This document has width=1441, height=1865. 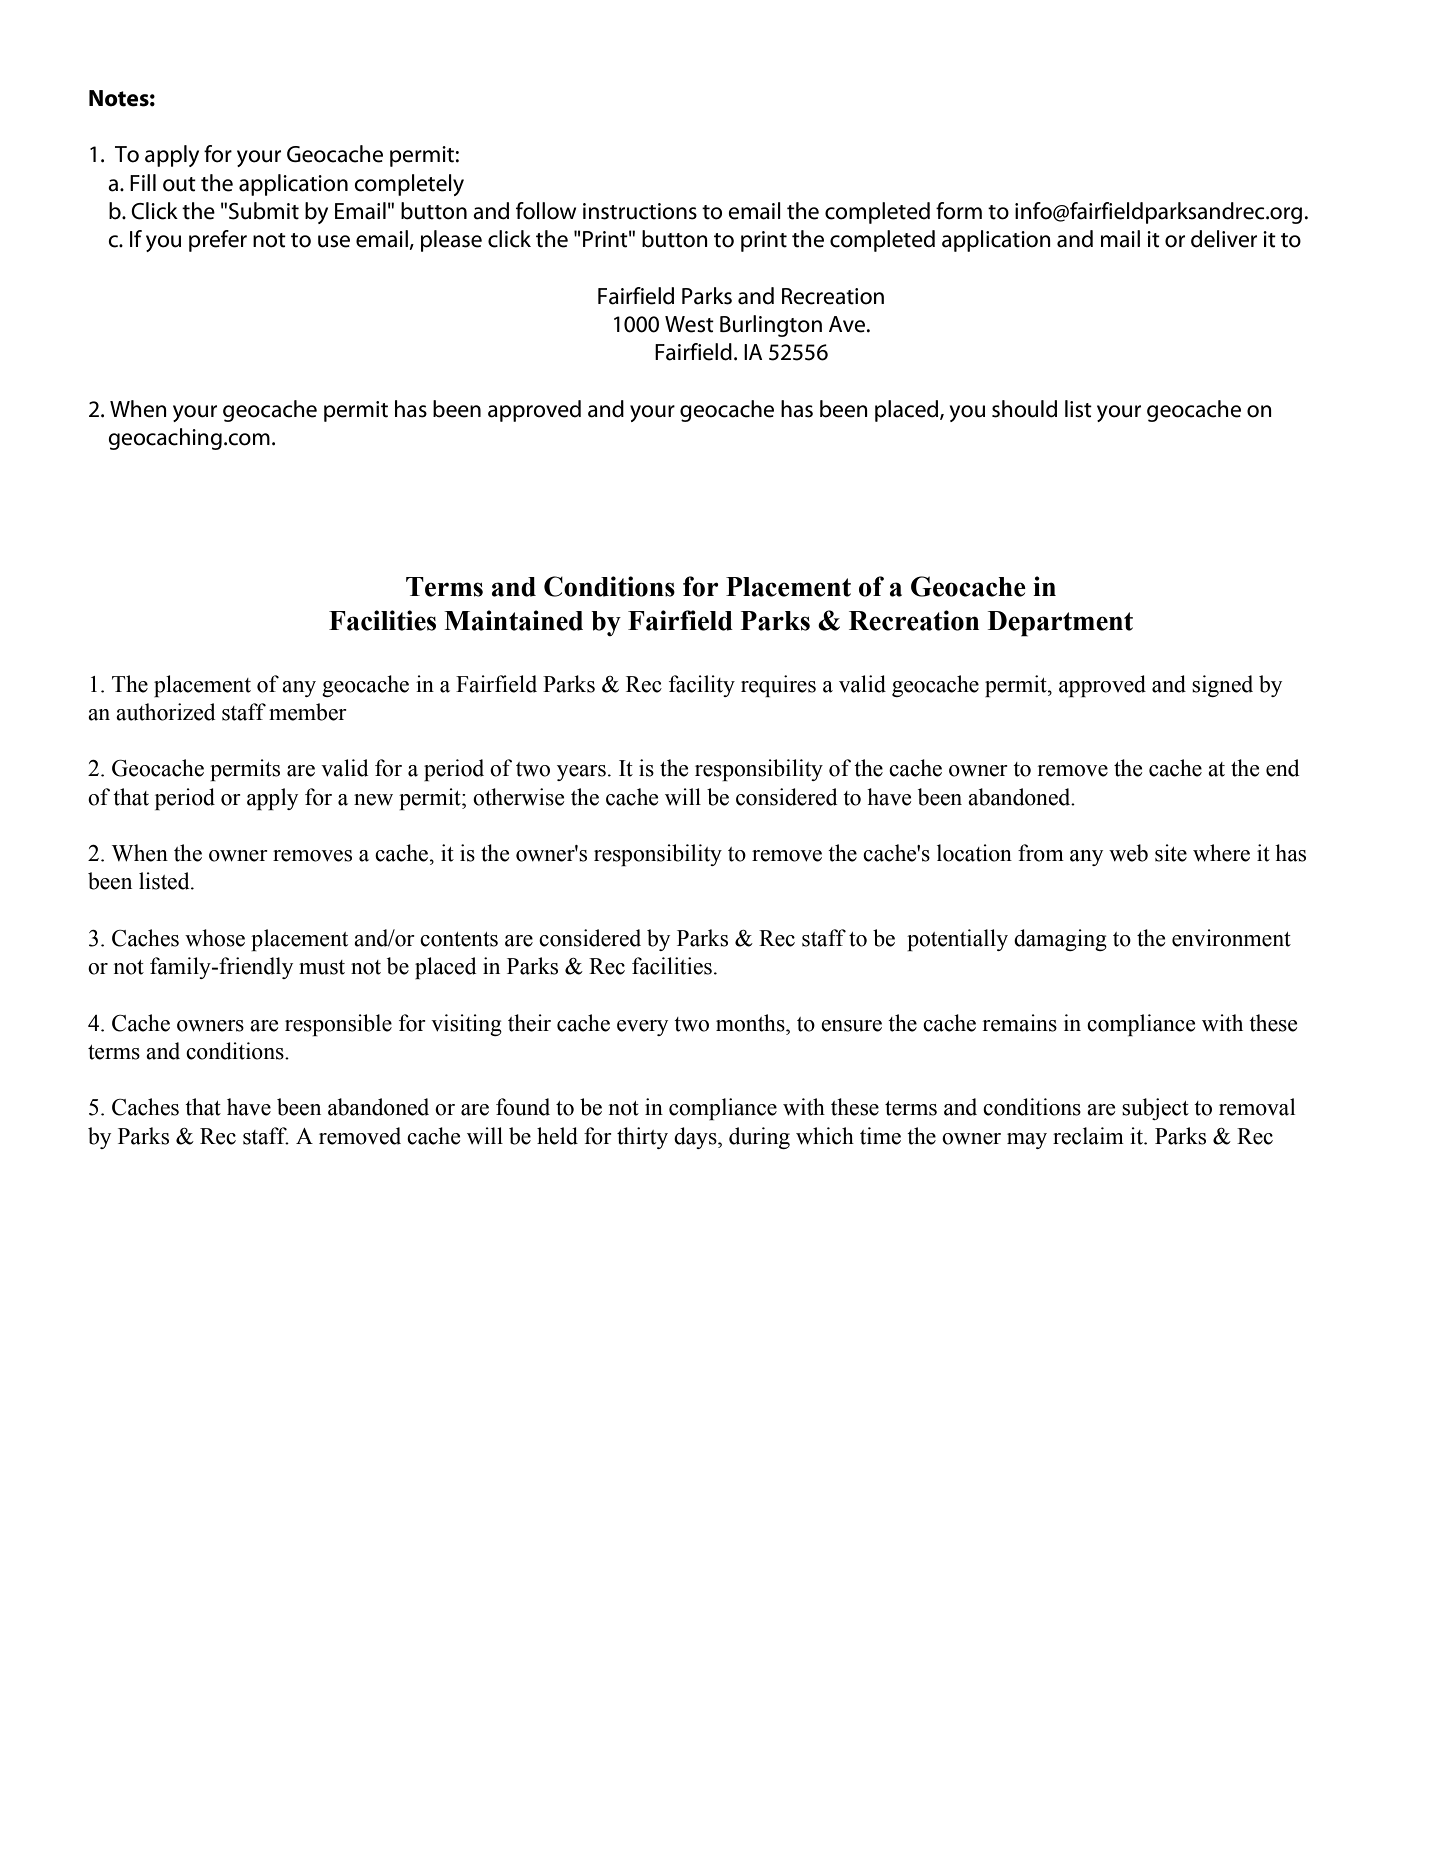 I want to click on member, so click(x=308, y=712).
